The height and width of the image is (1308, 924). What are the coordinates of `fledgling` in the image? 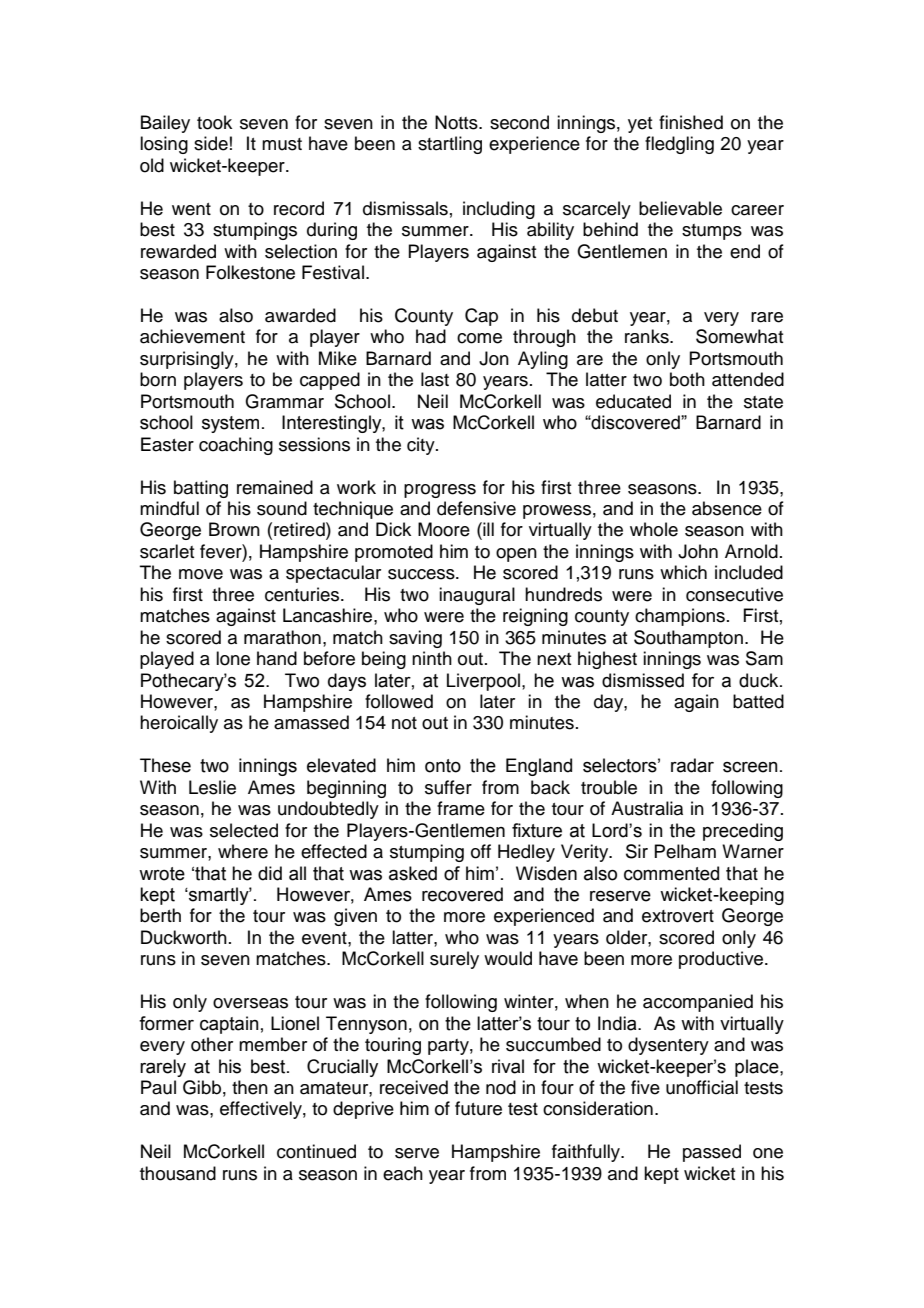 It's located at (679, 145).
